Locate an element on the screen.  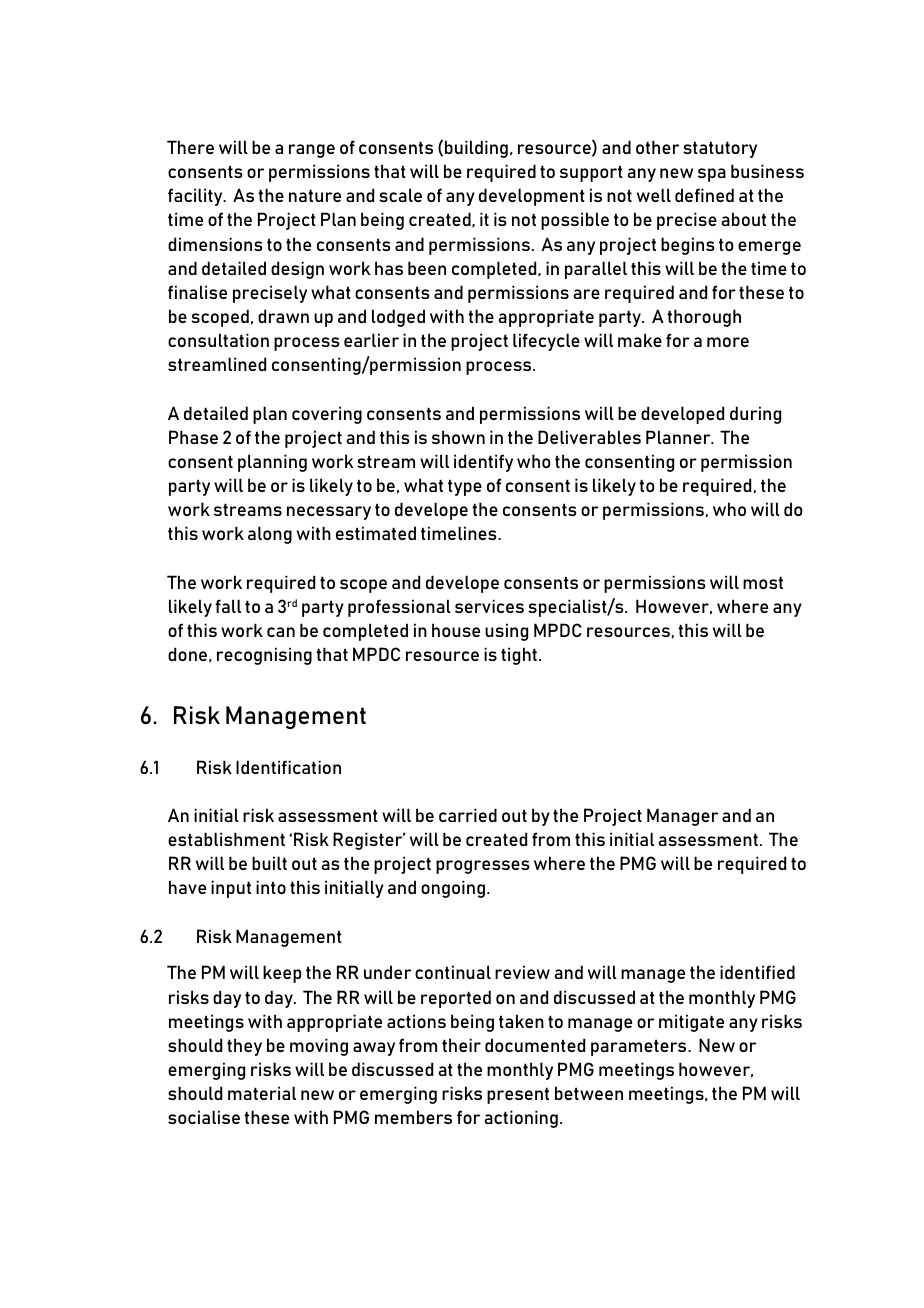
along is located at coordinates (270, 535).
